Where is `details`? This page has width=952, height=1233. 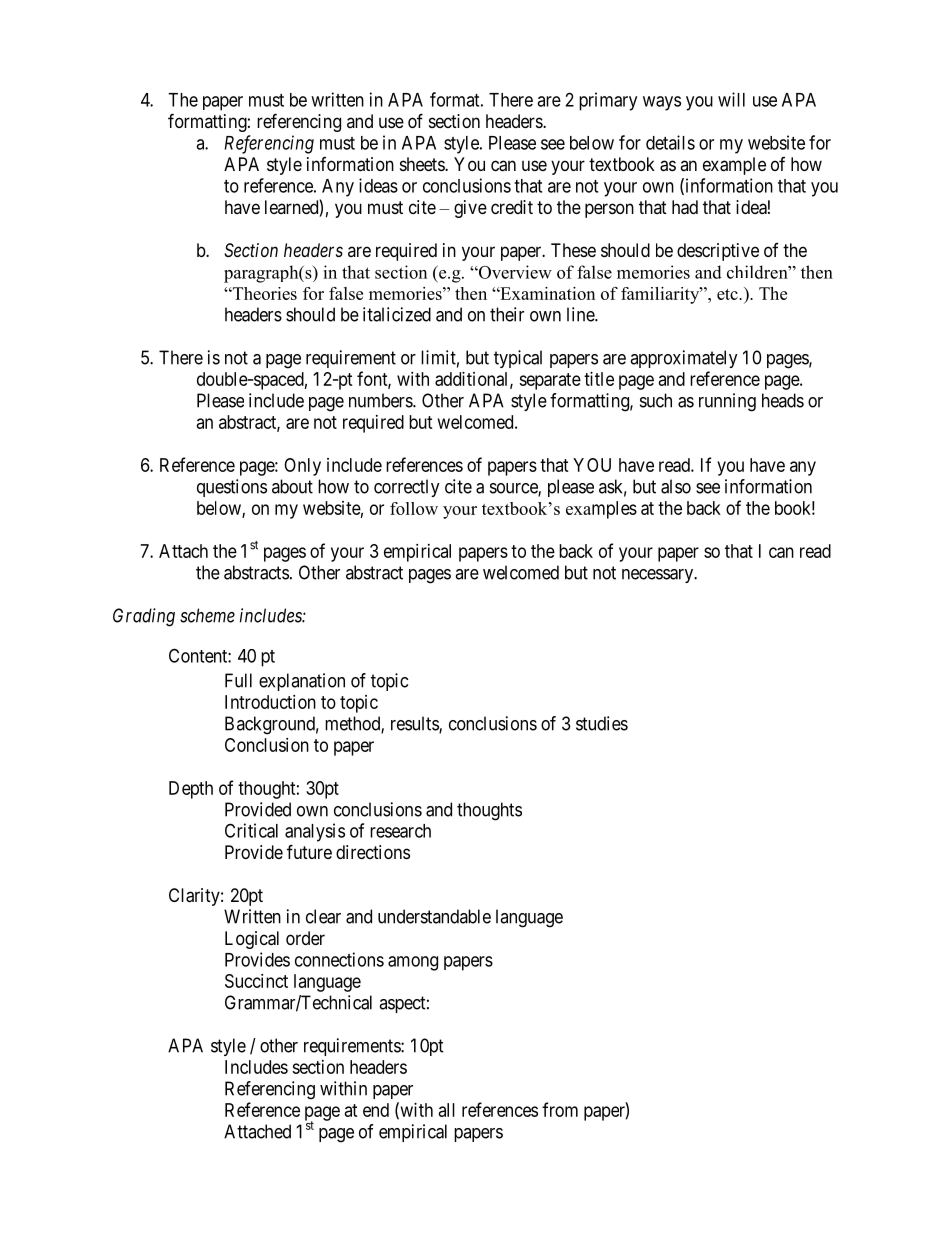 details is located at coordinates (670, 142).
